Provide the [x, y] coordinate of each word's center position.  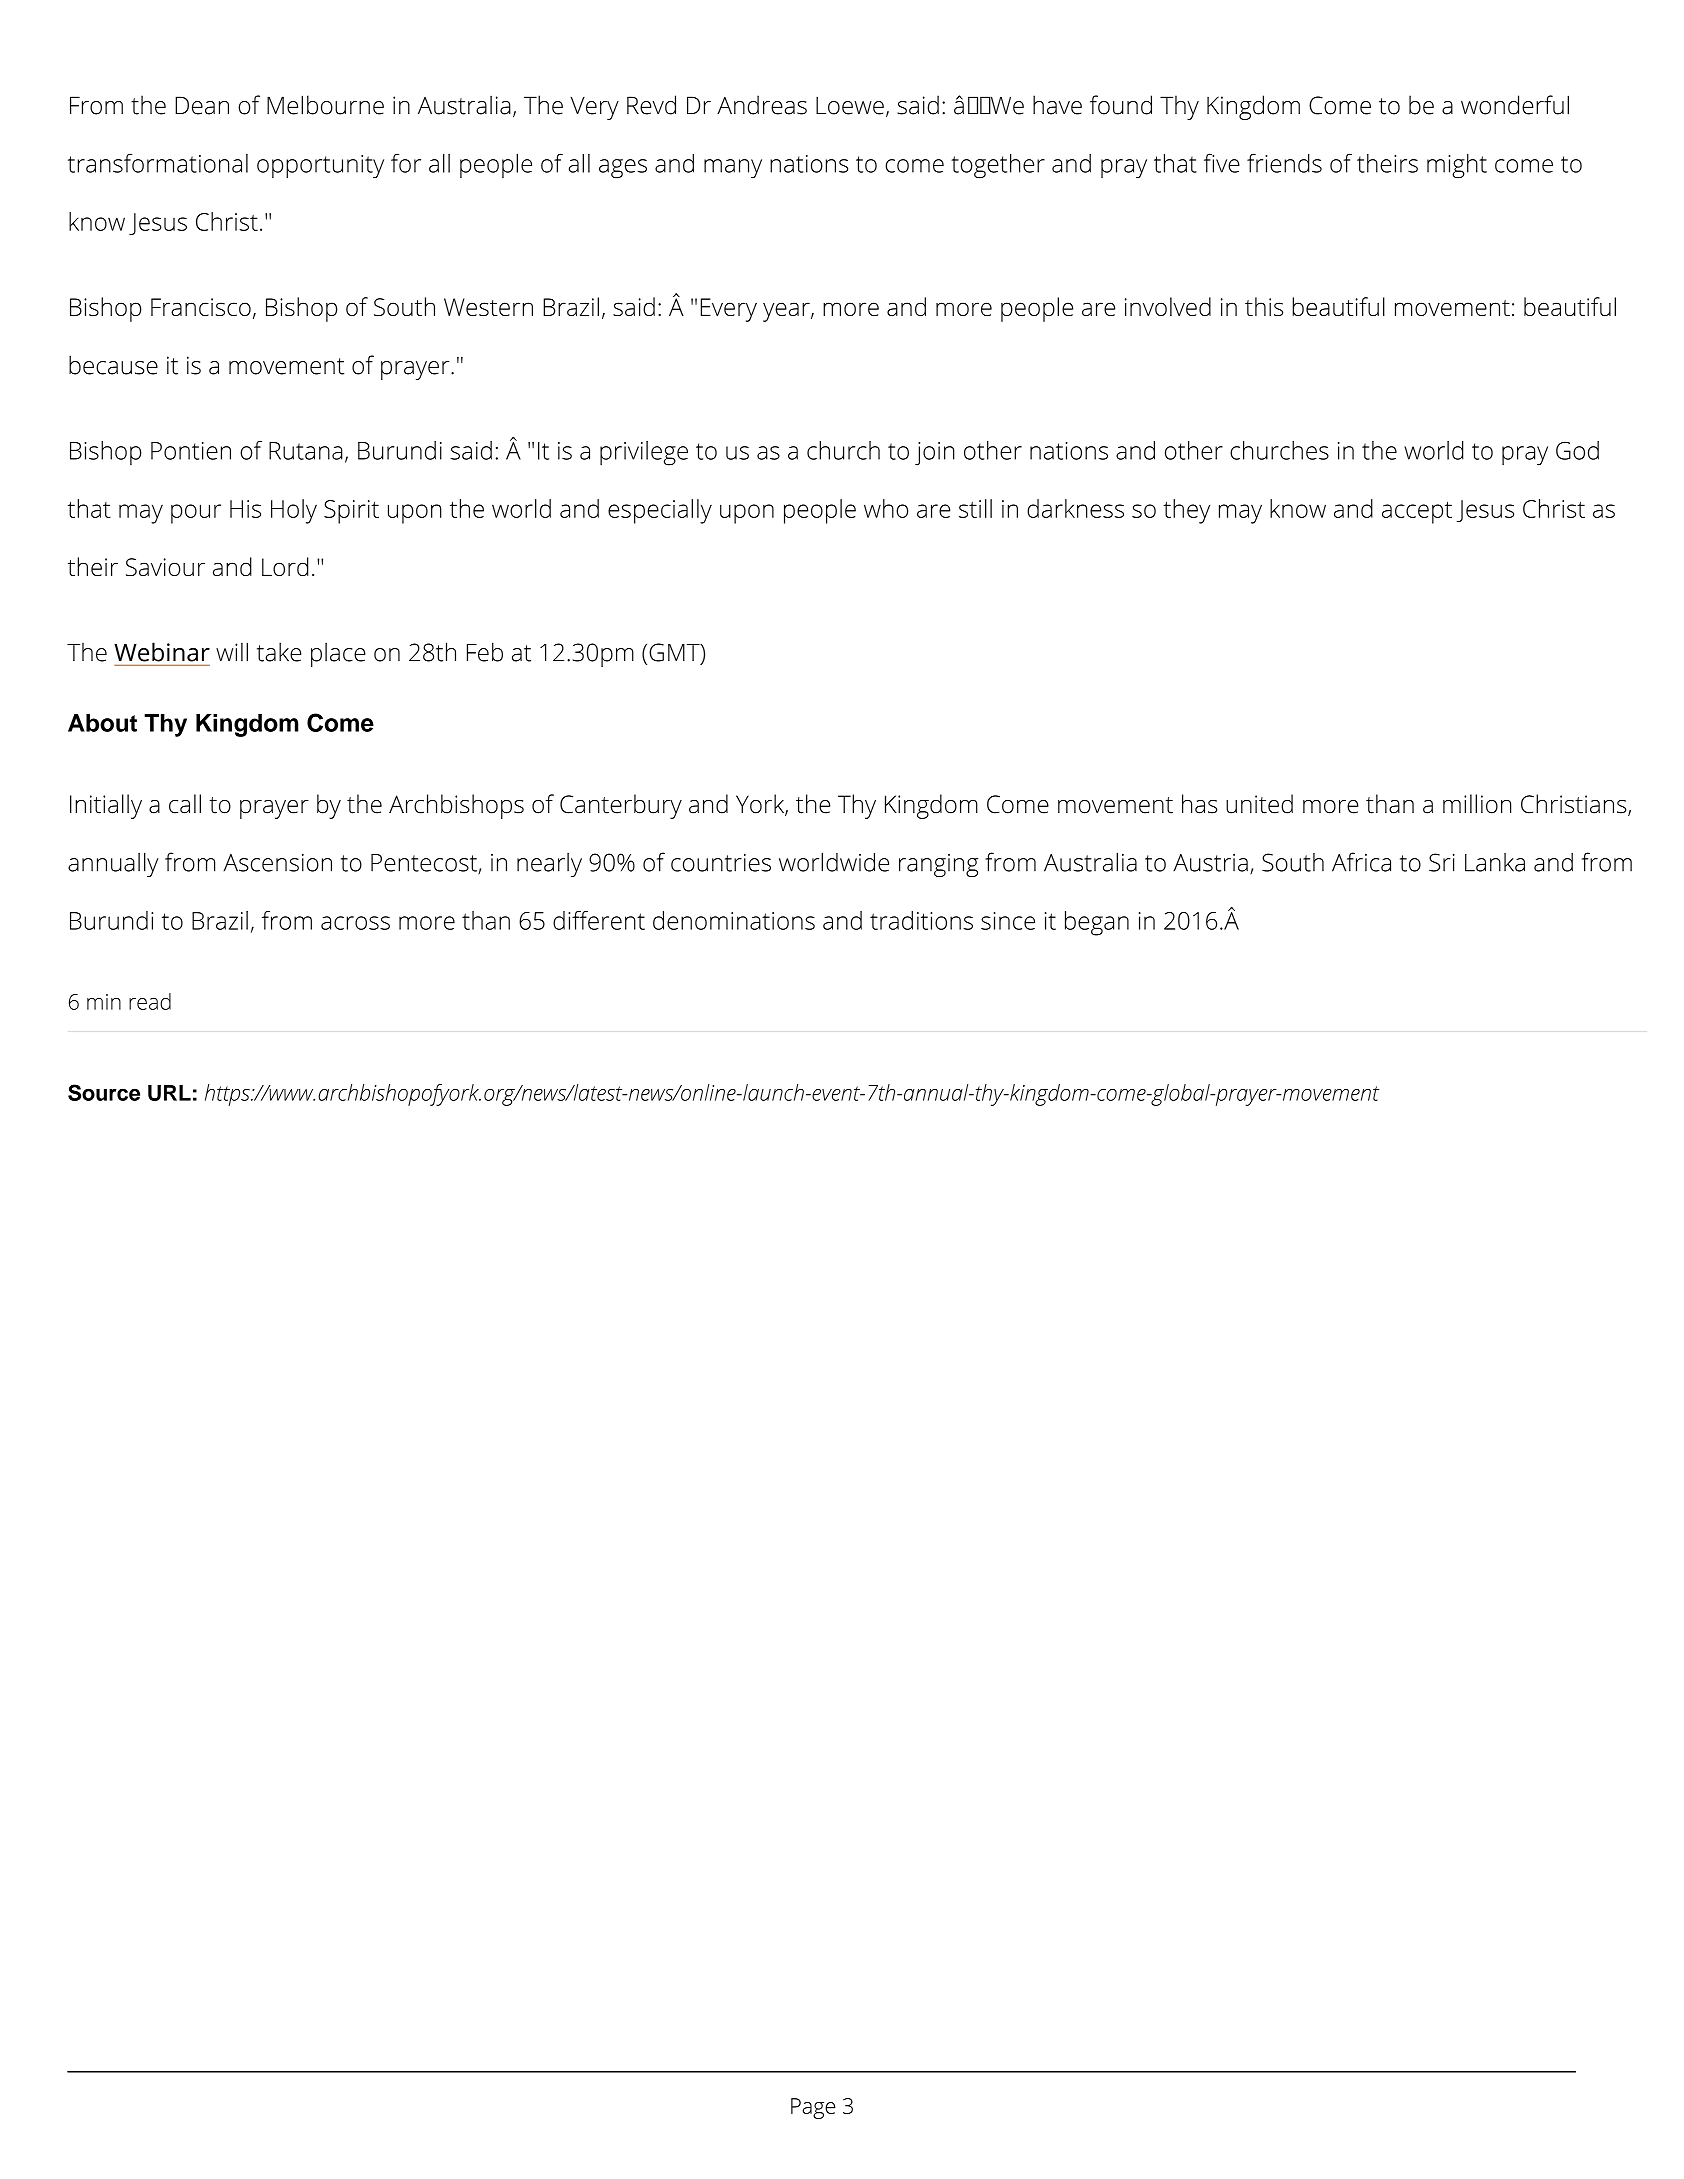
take [279, 652]
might [1457, 166]
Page [813, 2108]
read [150, 1001]
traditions [921, 920]
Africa [1361, 862]
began [1097, 923]
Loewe [850, 105]
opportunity [320, 167]
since [1008, 921]
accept [1417, 512]
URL [169, 1093]
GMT [675, 653]
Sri [1442, 862]
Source [104, 1092]
